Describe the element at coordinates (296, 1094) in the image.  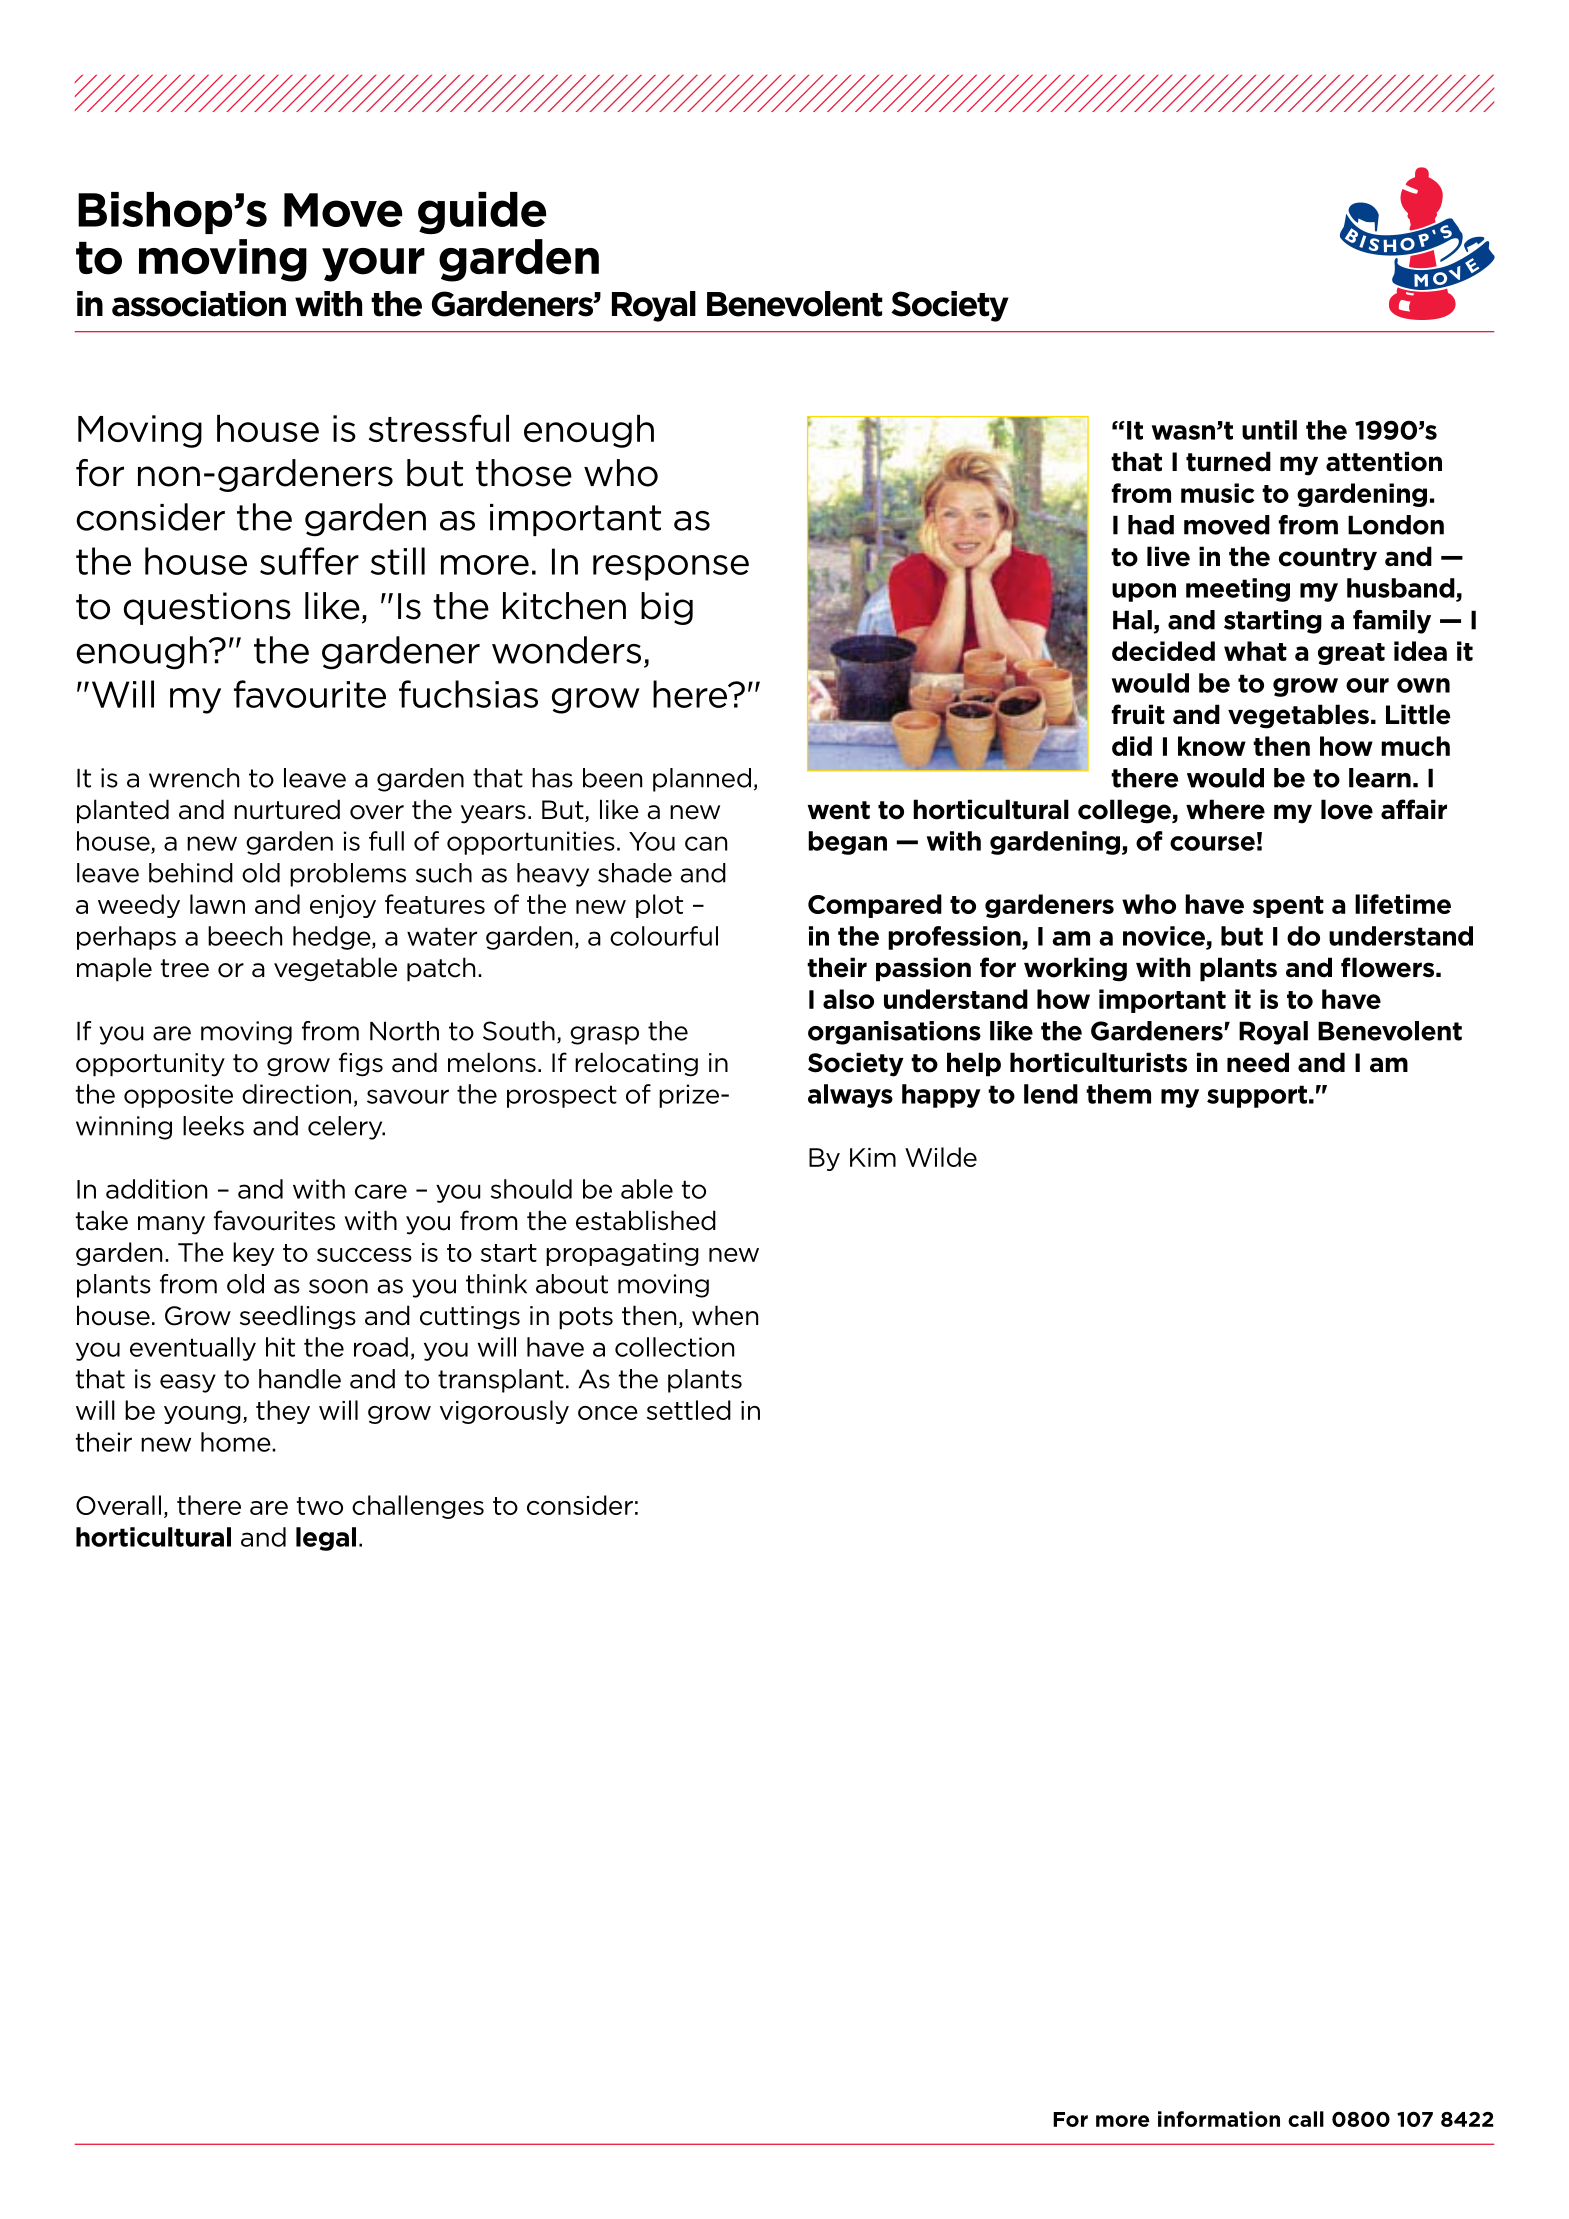
I see `direction` at that location.
